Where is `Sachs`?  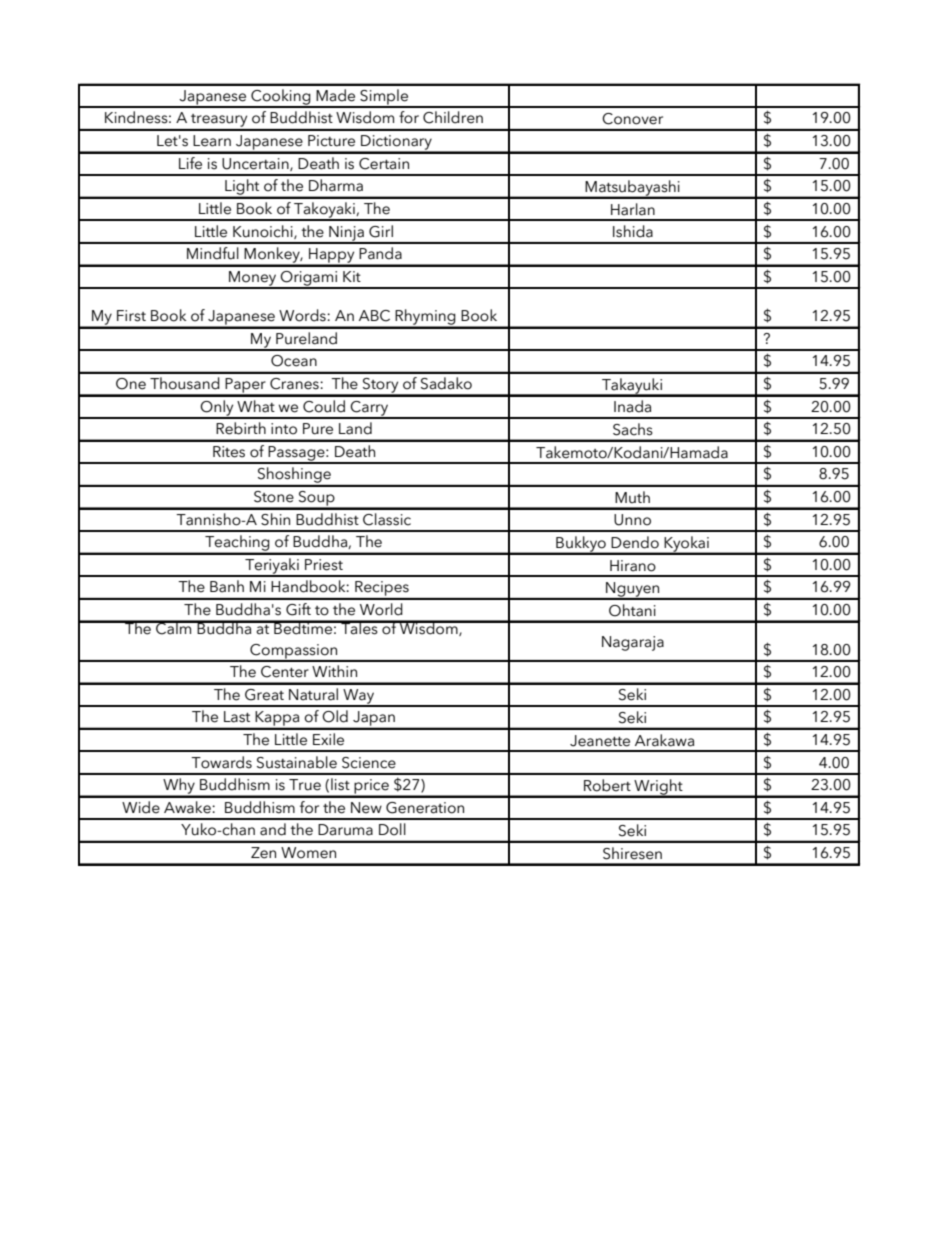
Sachs is located at coordinates (633, 429).
